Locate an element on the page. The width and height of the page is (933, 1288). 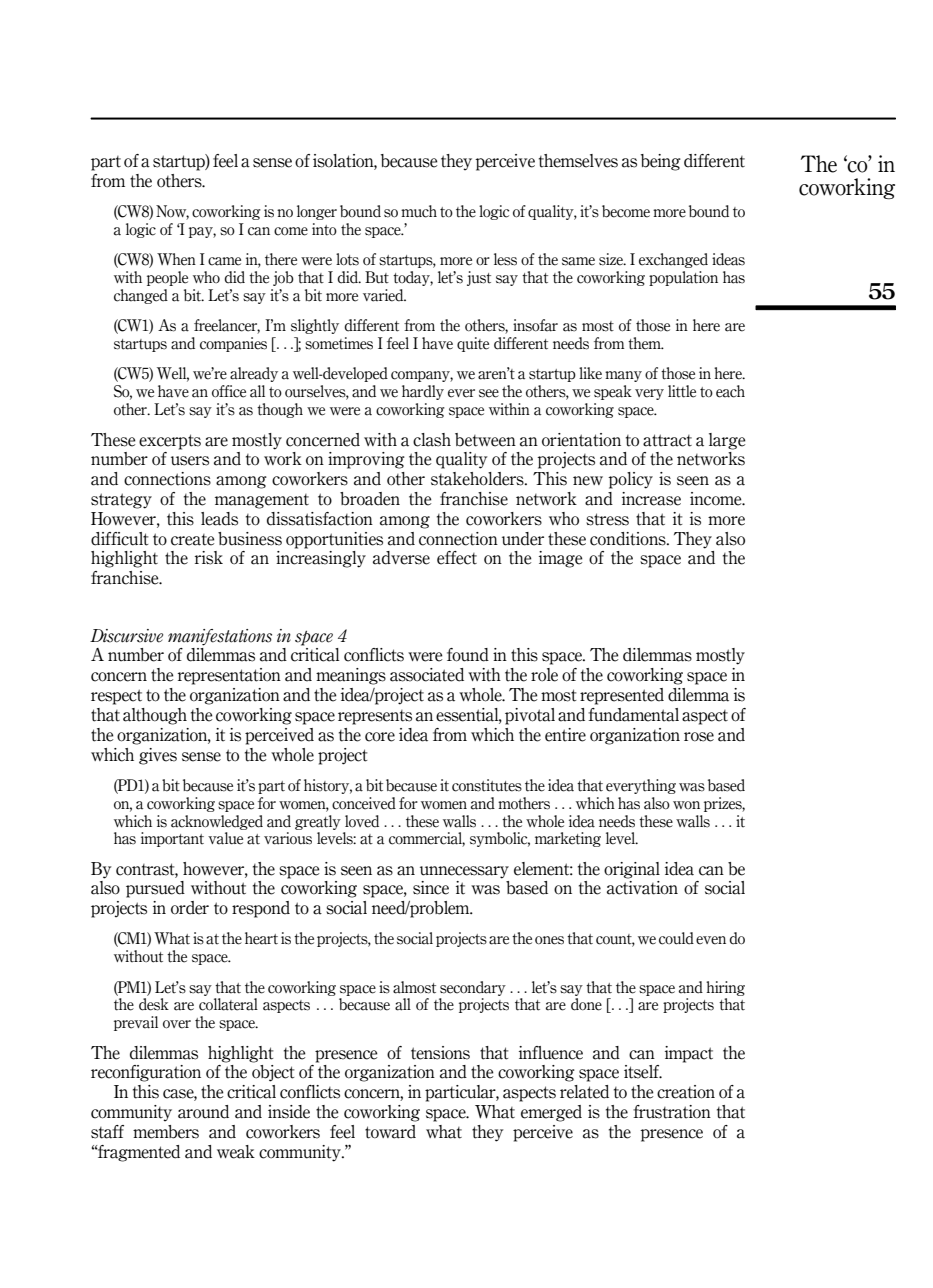
much is located at coordinates (419, 211).
